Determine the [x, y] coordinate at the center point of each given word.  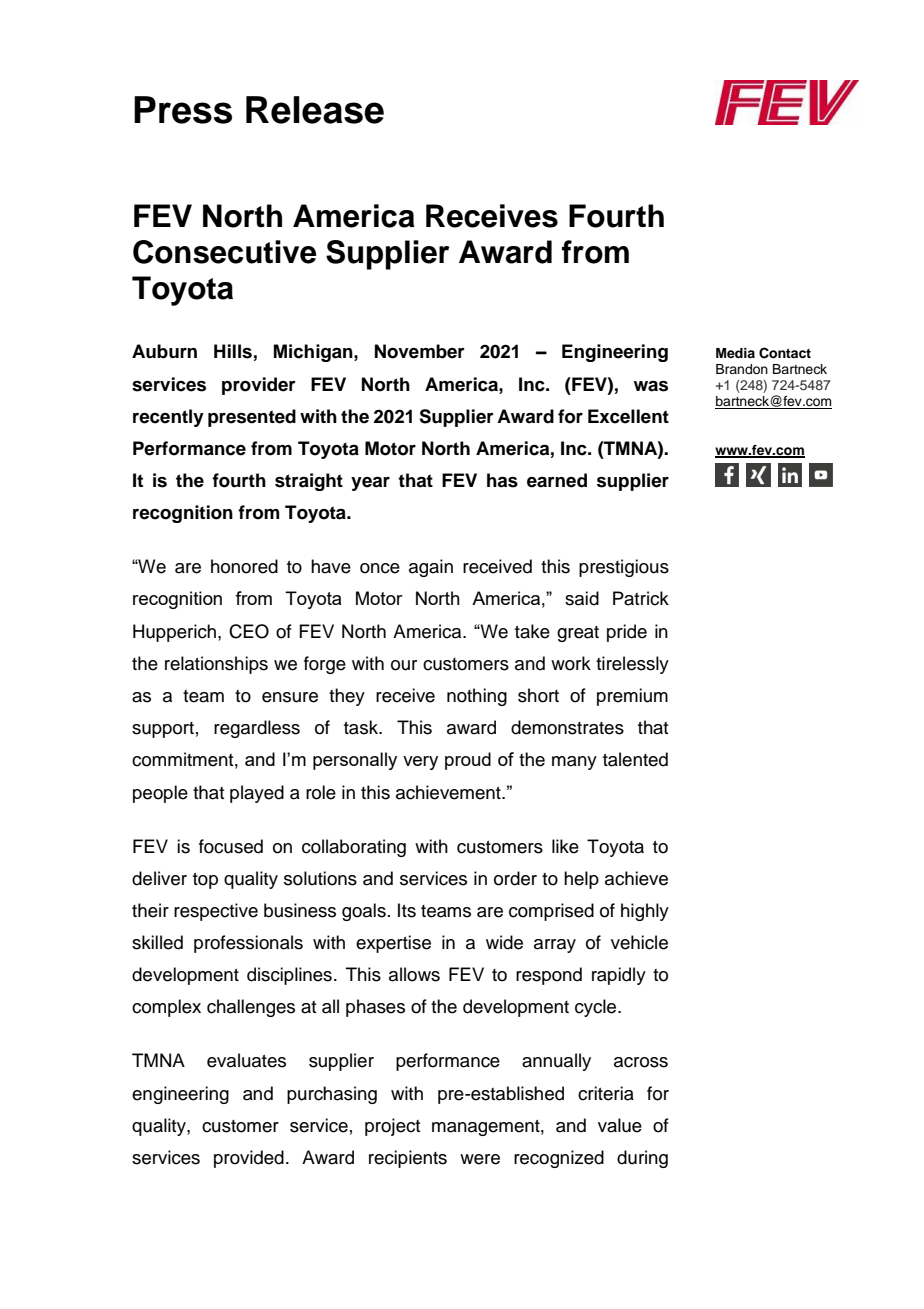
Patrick [641, 598]
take [532, 631]
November [420, 351]
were [480, 1159]
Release [315, 110]
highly [645, 912]
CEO [249, 631]
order [515, 878]
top [205, 881]
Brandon [742, 369]
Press [183, 110]
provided [249, 1159]
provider [259, 386]
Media [735, 353]
